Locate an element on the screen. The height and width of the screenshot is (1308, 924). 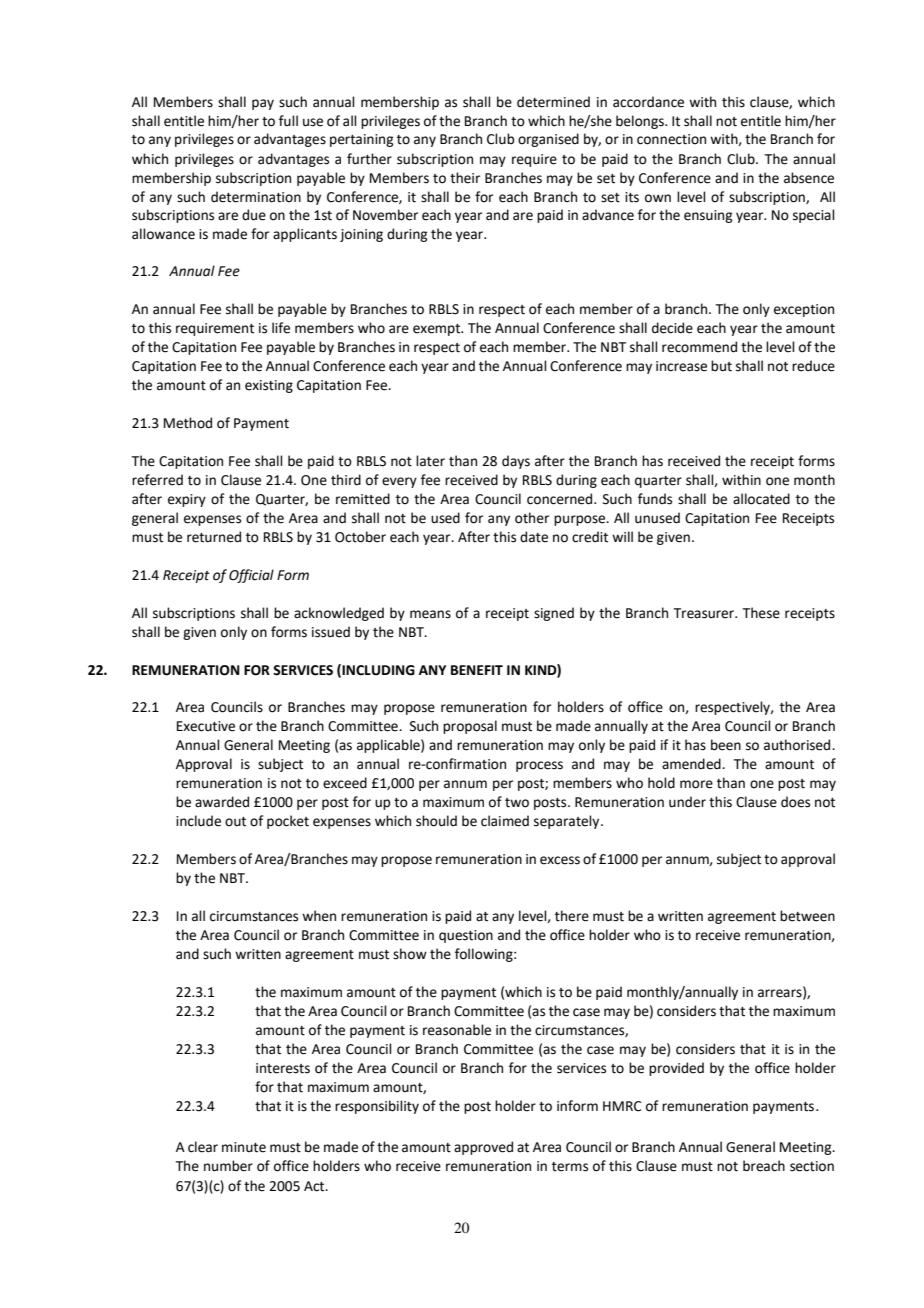
connection is located at coordinates (671, 139).
